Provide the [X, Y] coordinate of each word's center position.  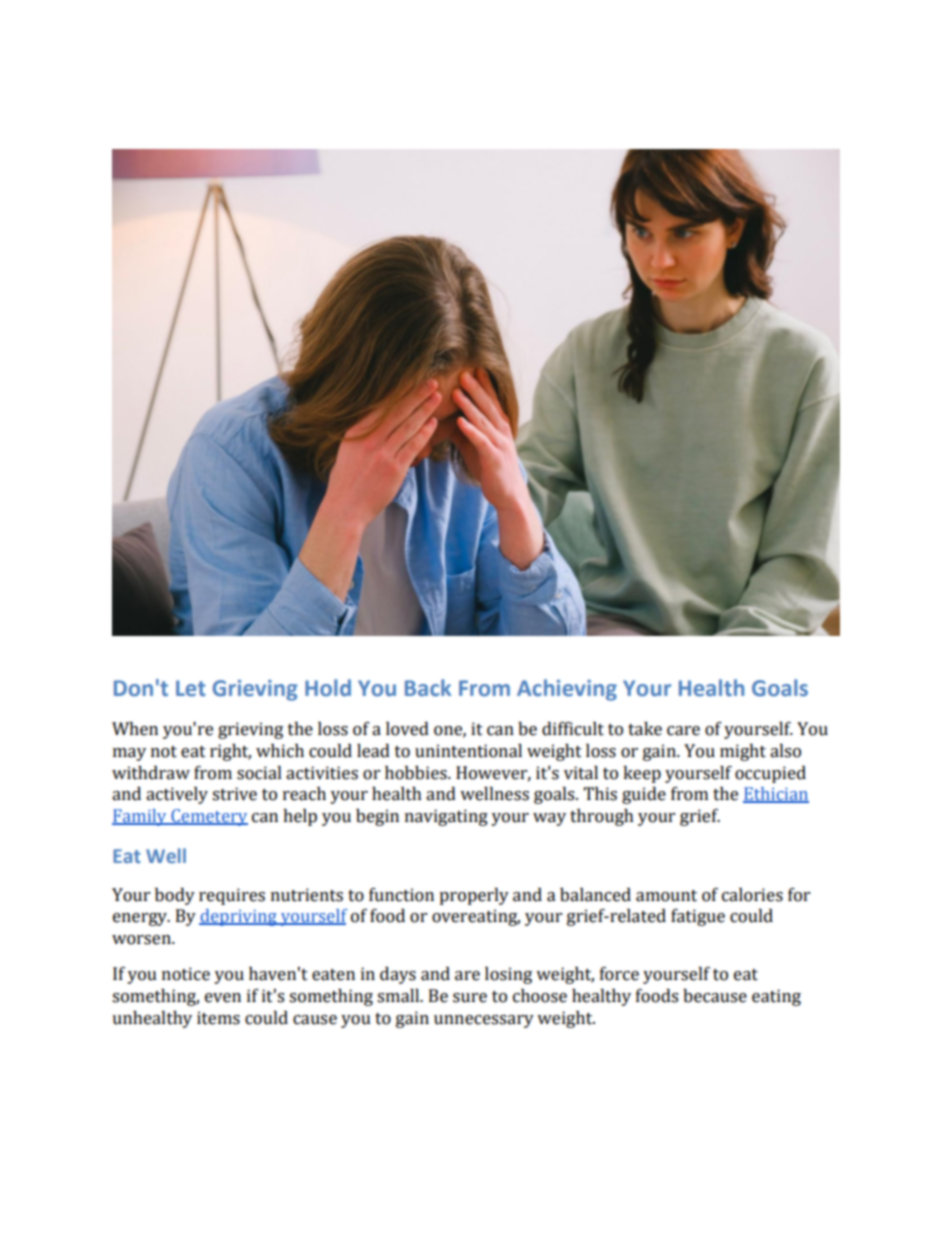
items [218, 1018]
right [230, 752]
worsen [142, 940]
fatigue [698, 917]
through [602, 817]
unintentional [468, 751]
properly [474, 896]
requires [232, 896]
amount [666, 896]
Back [428, 688]
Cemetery [208, 817]
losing [508, 975]
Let [191, 688]
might [743, 752]
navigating [446, 817]
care [683, 731]
